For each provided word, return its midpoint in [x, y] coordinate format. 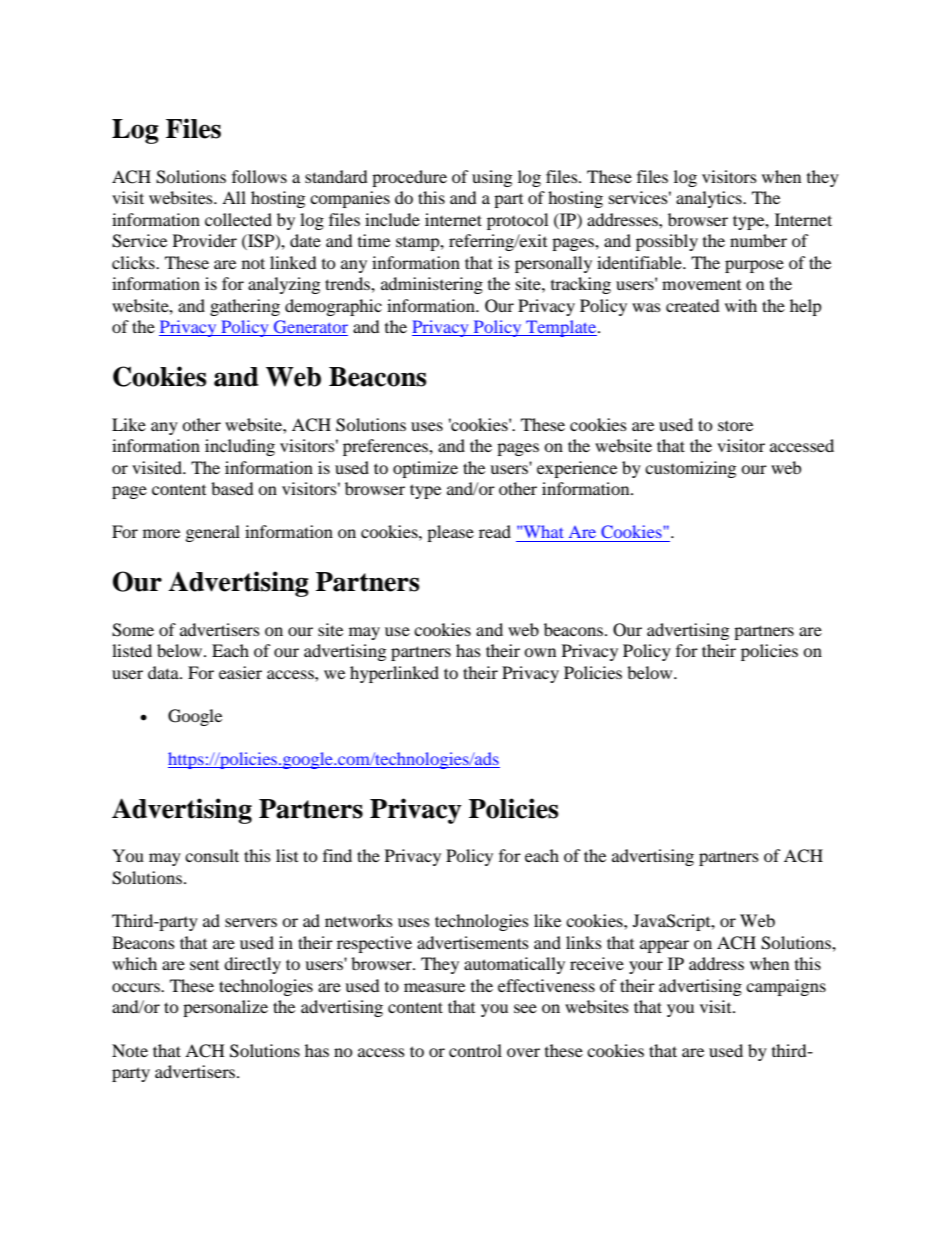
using [492, 178]
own [540, 652]
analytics [710, 199]
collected [238, 219]
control [475, 1050]
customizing [690, 469]
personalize [225, 1008]
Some [133, 630]
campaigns [786, 987]
